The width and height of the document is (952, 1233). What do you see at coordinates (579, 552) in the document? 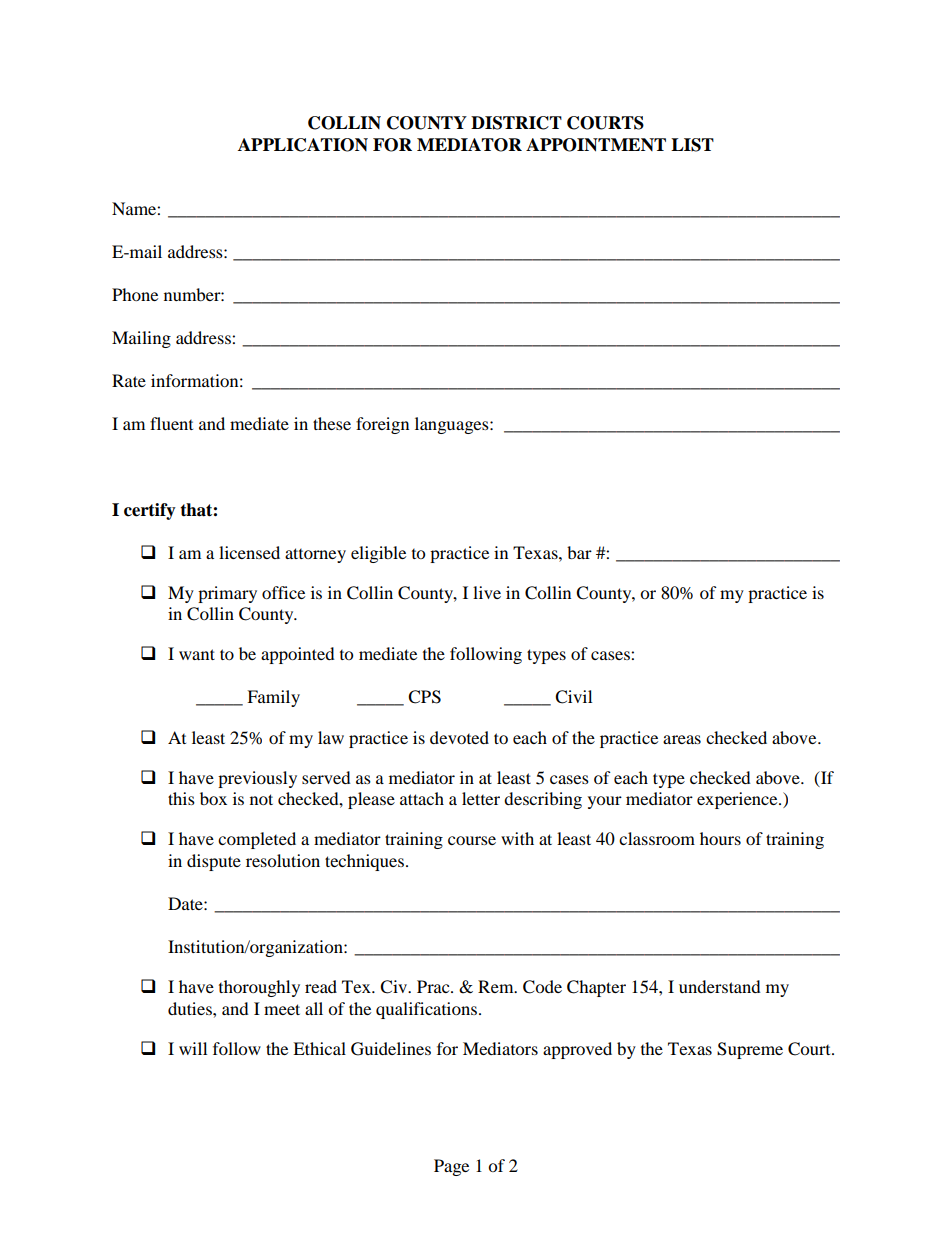
I see `bar` at bounding box center [579, 552].
